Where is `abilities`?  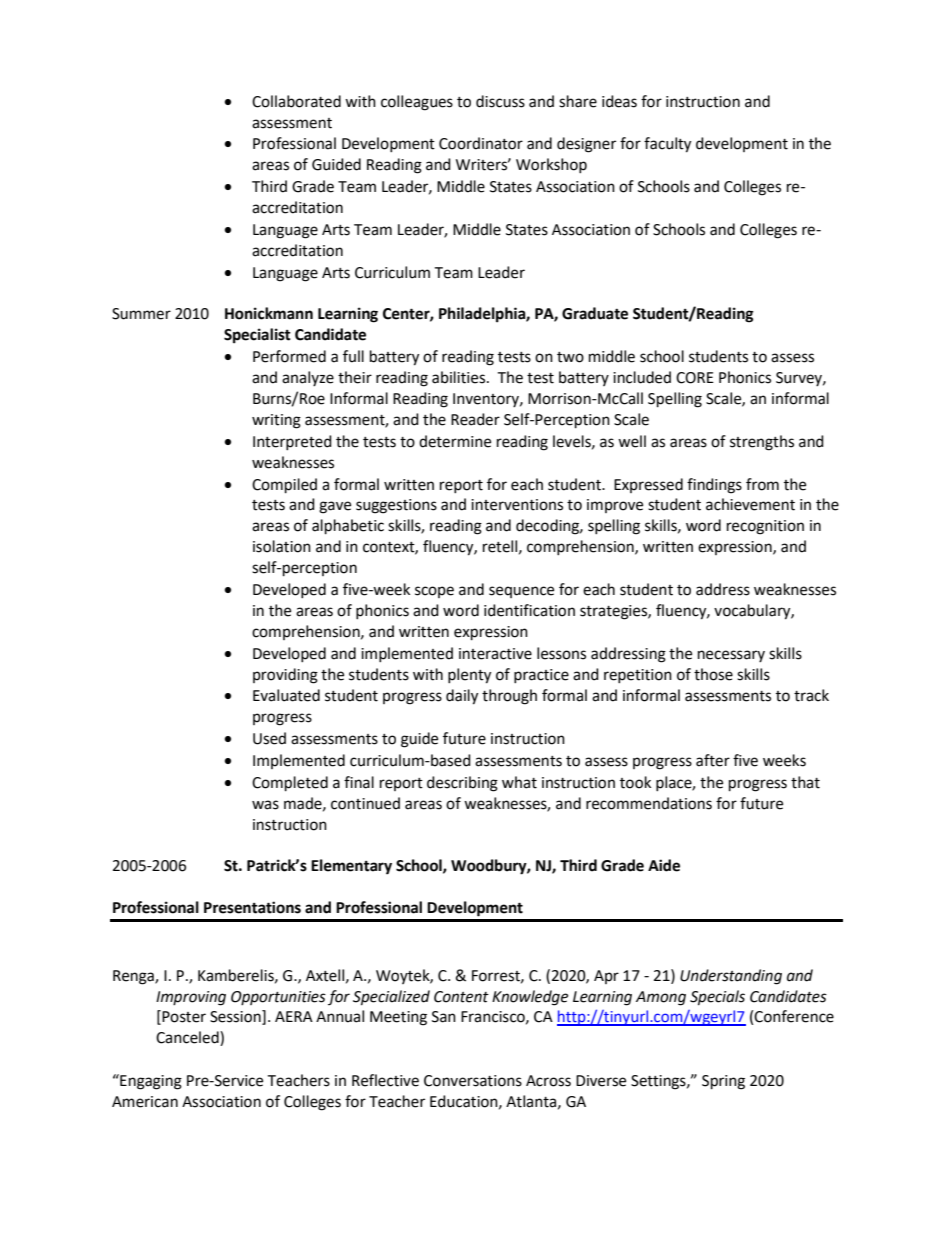
abilities is located at coordinates (460, 377).
